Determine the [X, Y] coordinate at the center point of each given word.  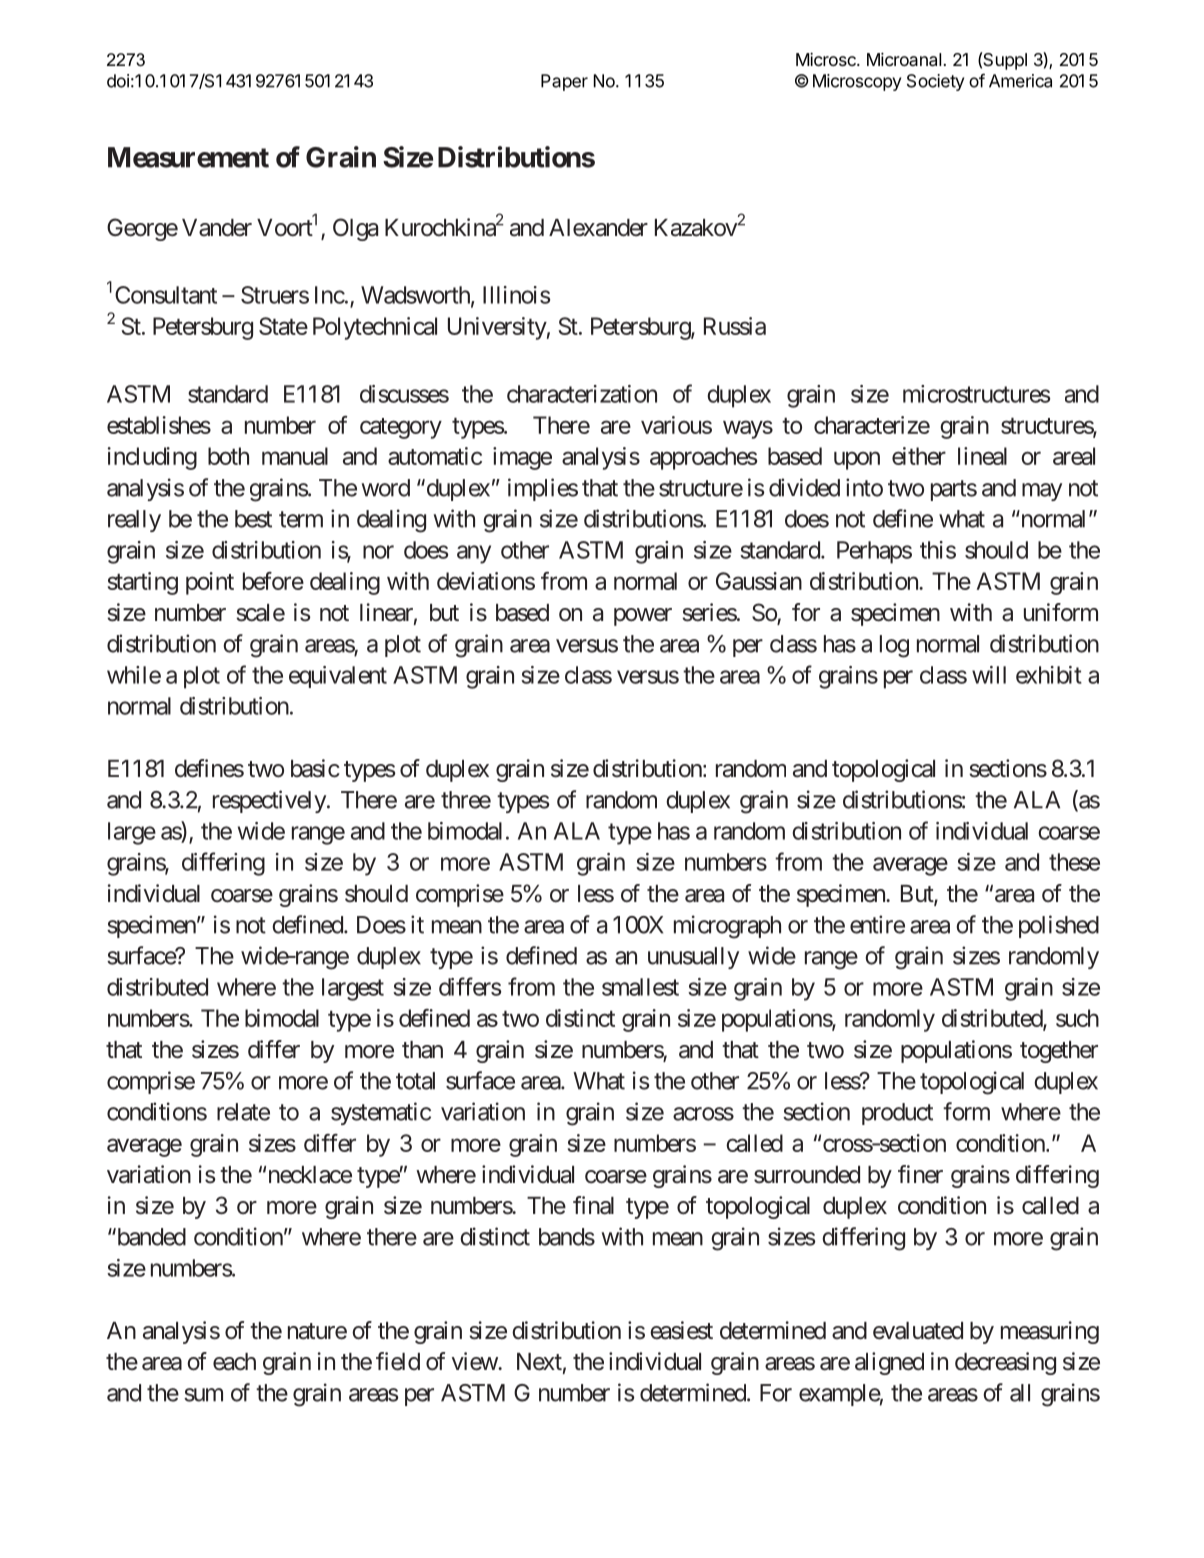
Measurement [188, 157]
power [643, 617]
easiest [681, 1330]
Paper [564, 82]
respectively [269, 801]
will [989, 675]
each [234, 1362]
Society [935, 82]
